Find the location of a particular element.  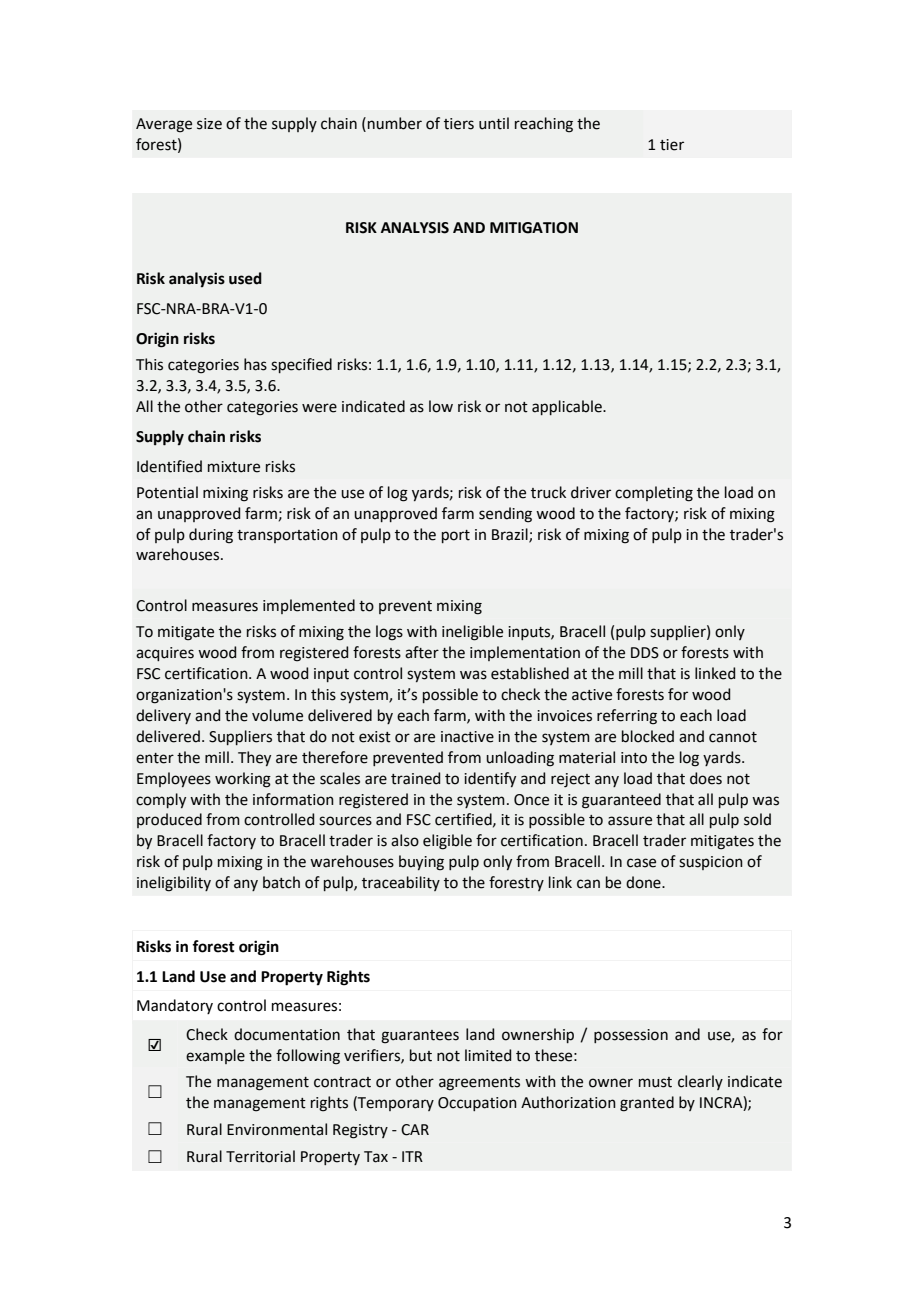

done is located at coordinates (644, 882).
